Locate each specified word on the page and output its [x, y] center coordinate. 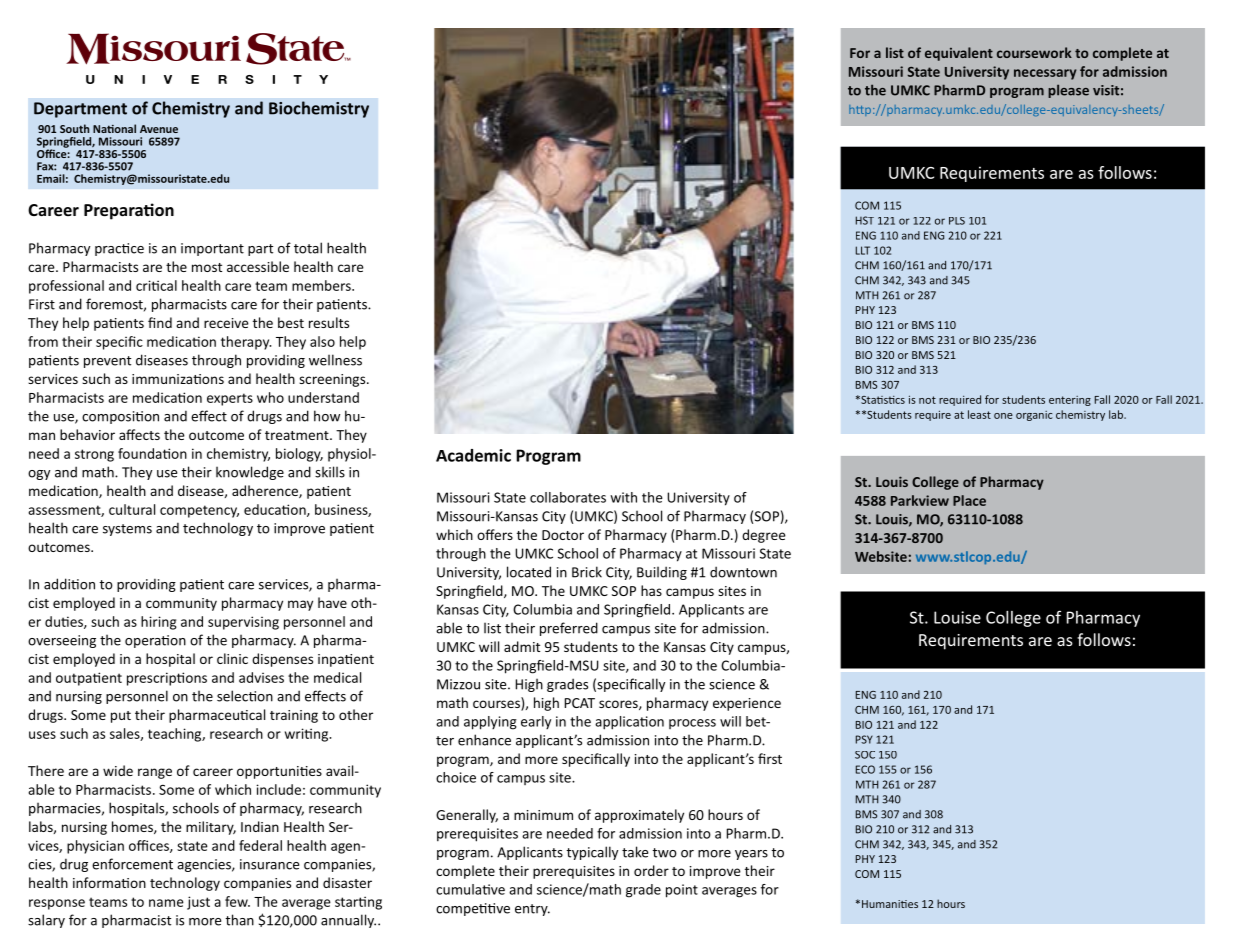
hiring [159, 623]
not [927, 400]
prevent [107, 362]
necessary [1045, 74]
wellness [335, 360]
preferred [569, 629]
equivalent [959, 54]
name [166, 903]
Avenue [159, 129]
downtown [743, 572]
